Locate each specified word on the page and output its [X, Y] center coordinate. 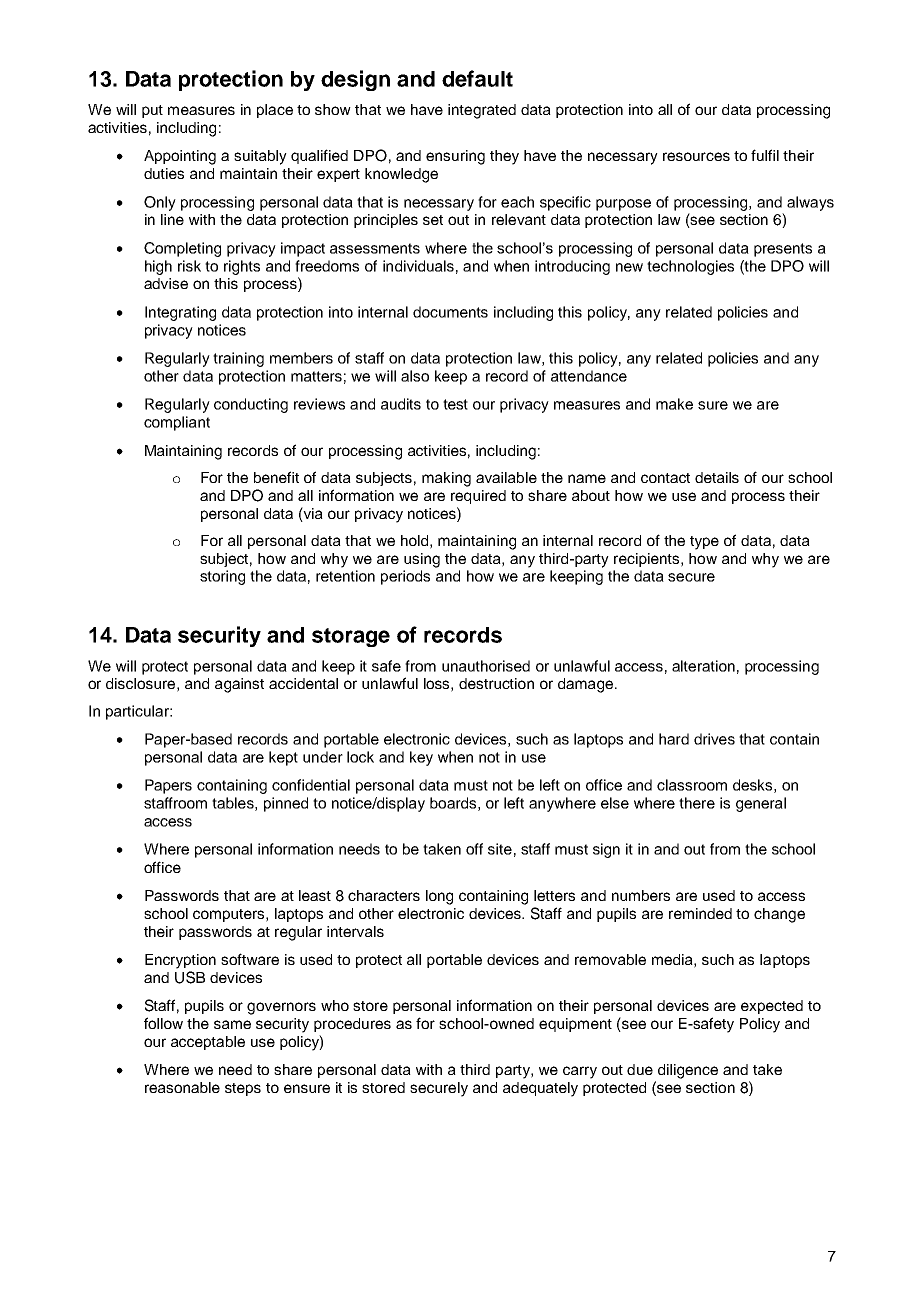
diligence [688, 1071]
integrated [482, 111]
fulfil [765, 155]
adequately [540, 1089]
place [275, 111]
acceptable [208, 1043]
